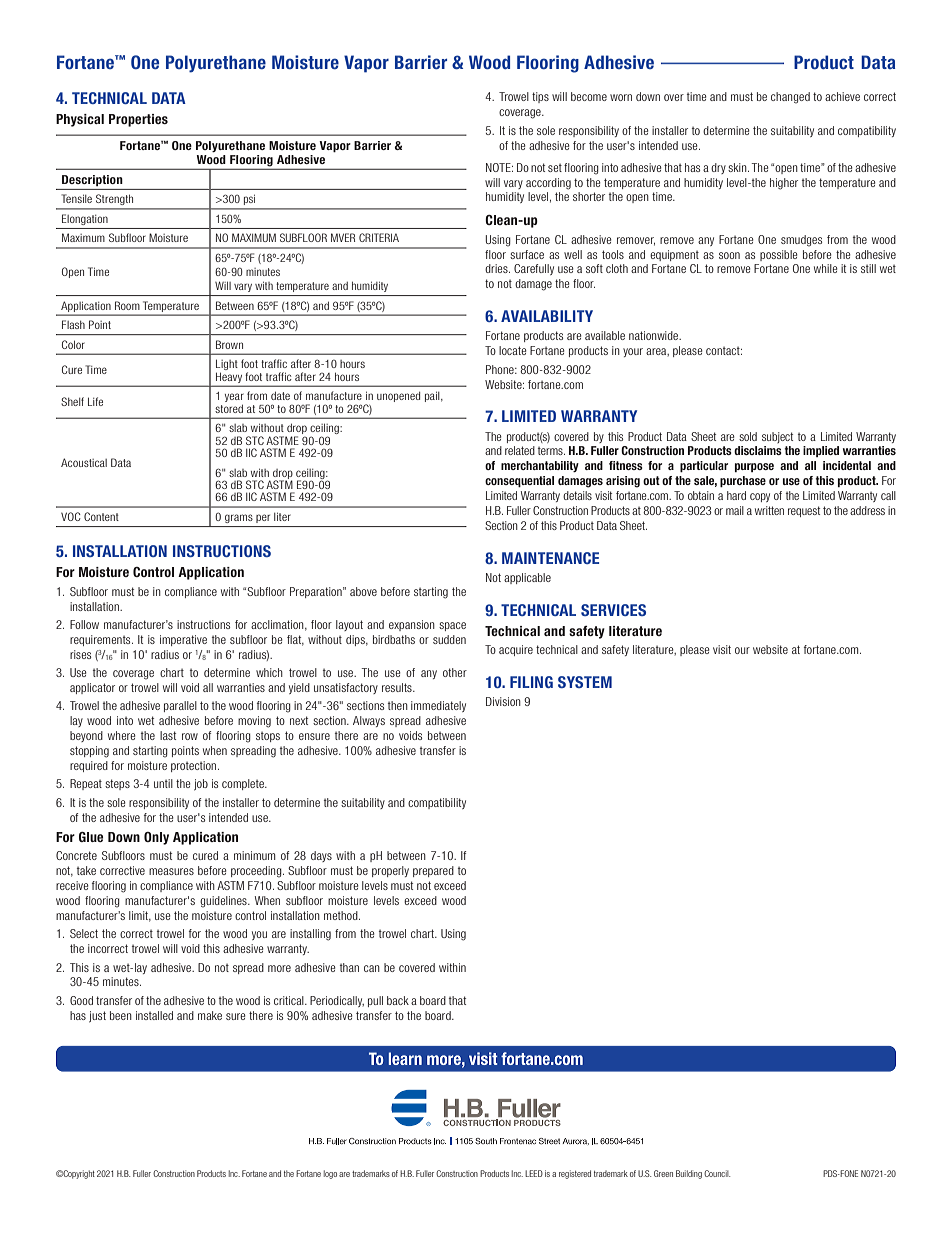  What do you see at coordinates (790, 98) in the screenshot?
I see `changed` at bounding box center [790, 98].
